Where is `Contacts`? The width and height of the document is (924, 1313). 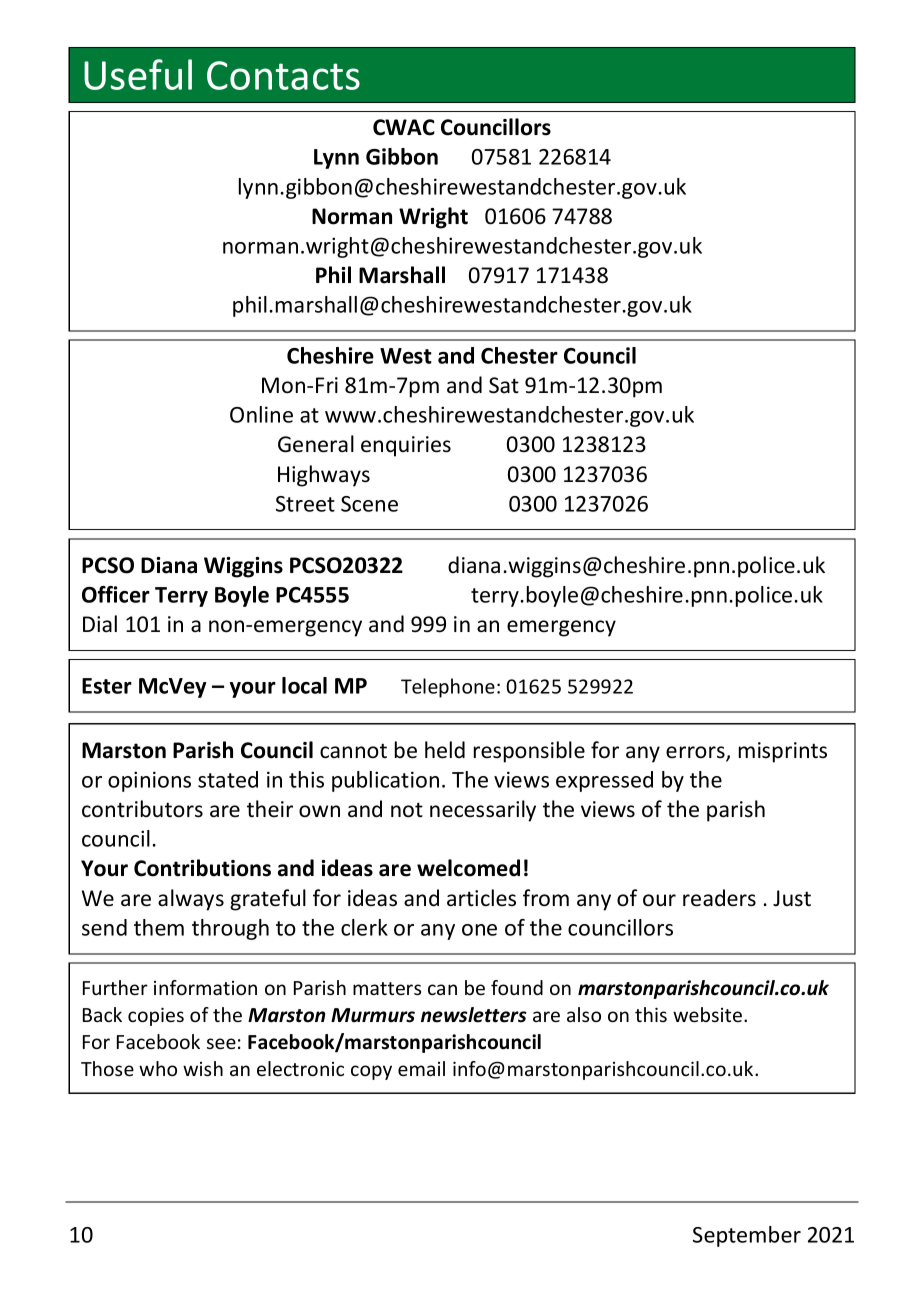
Contacts is located at coordinates (283, 75).
